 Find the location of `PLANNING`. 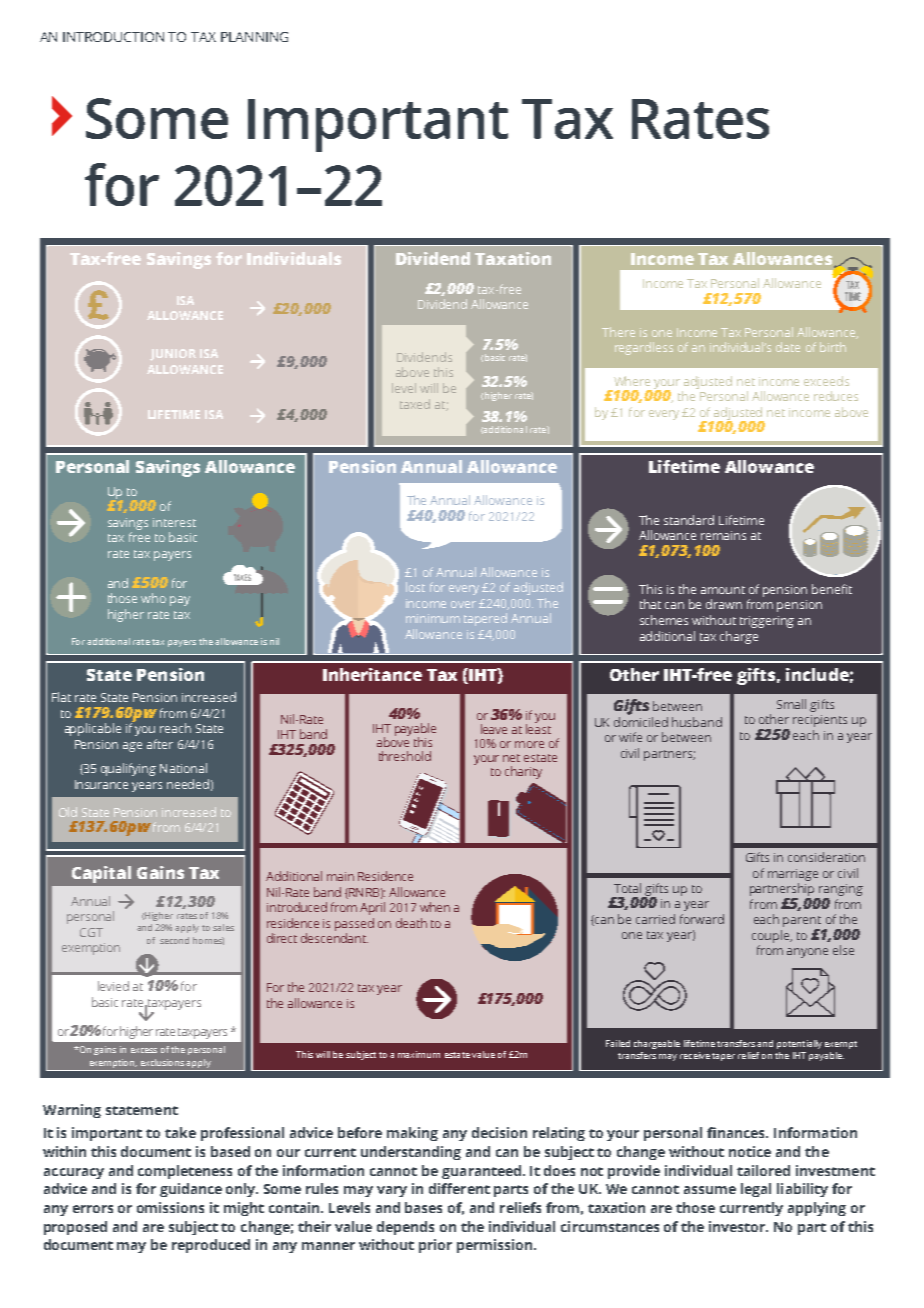

PLANNING is located at coordinates (254, 37).
